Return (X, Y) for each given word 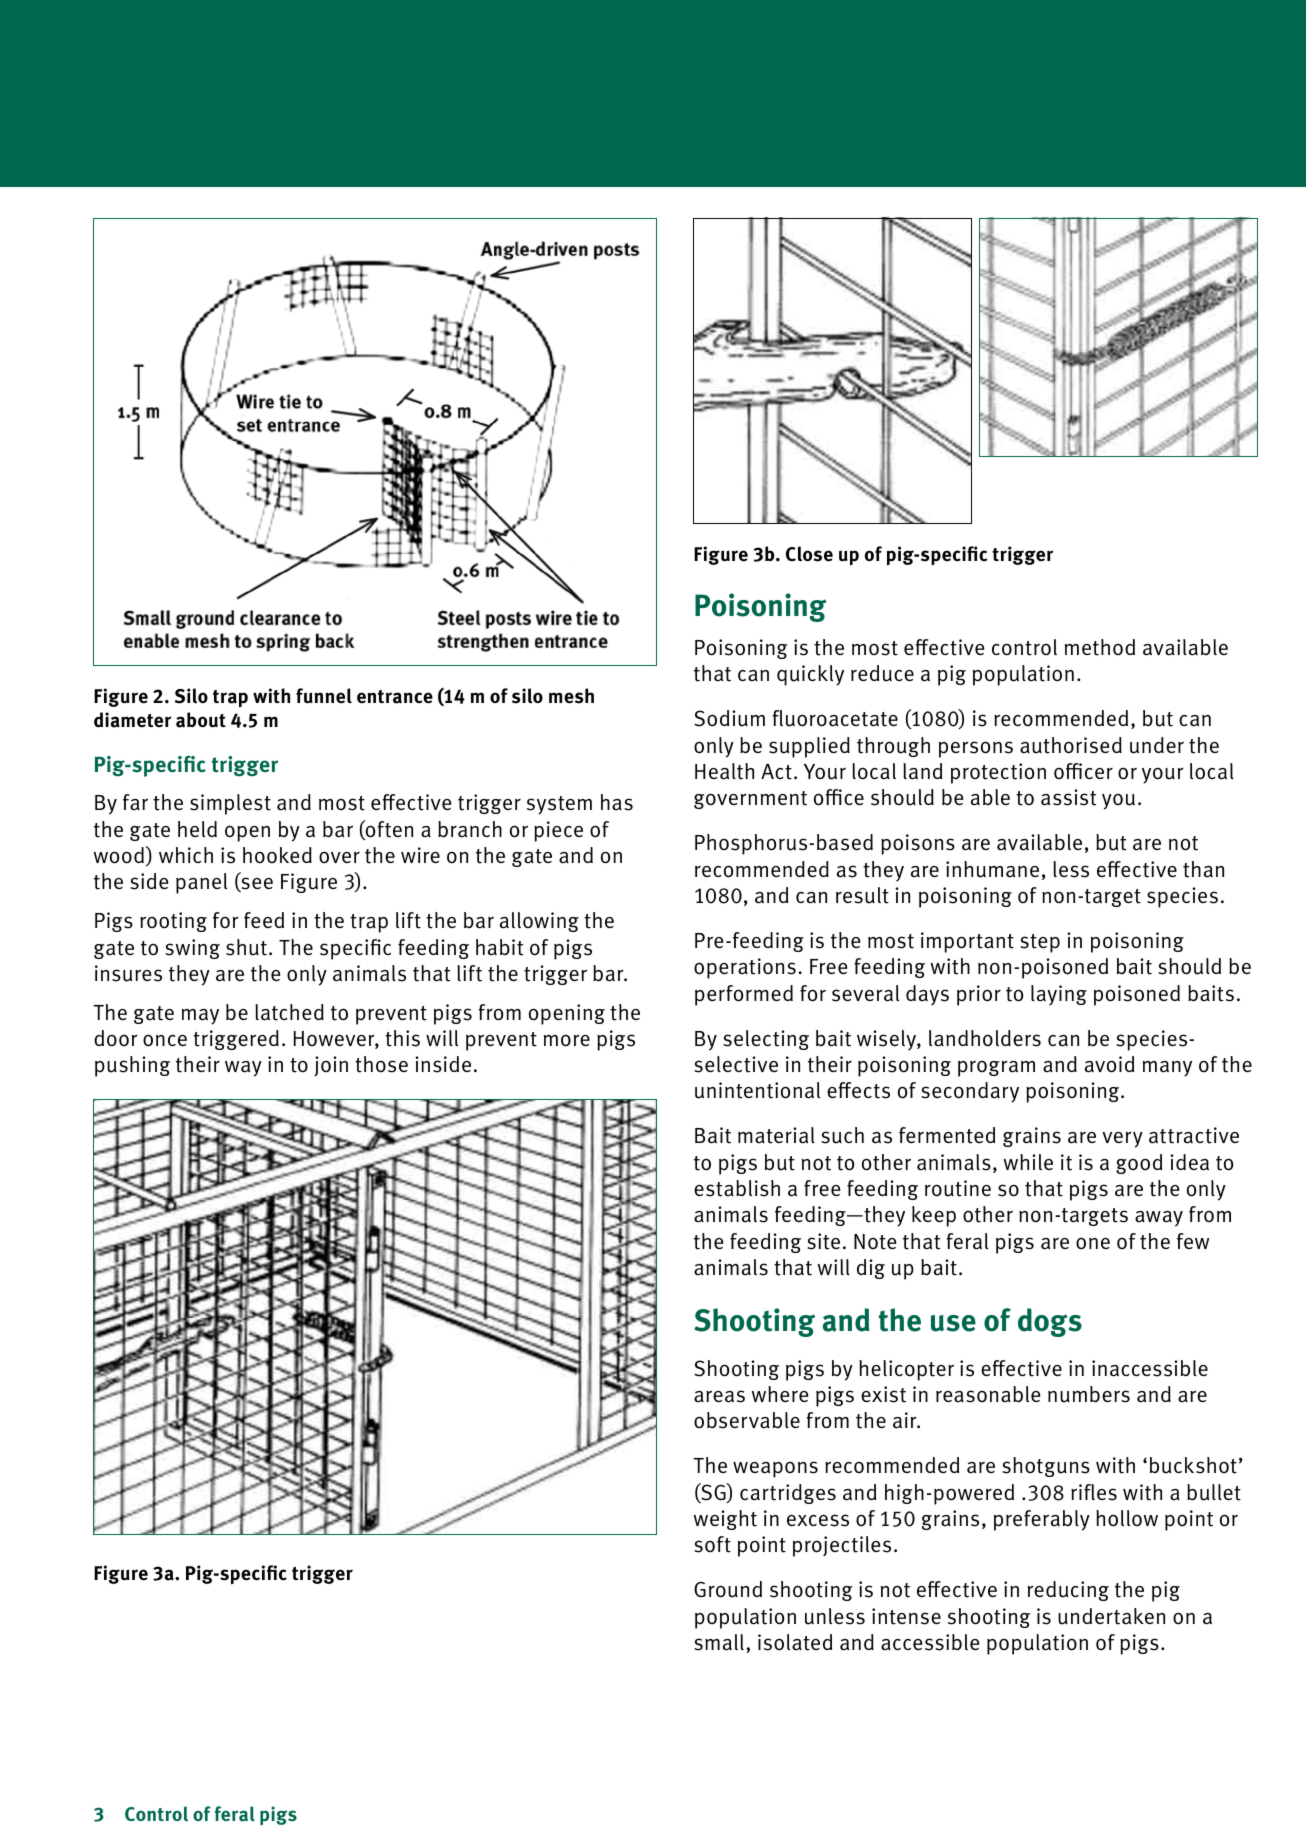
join (331, 1066)
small (719, 1642)
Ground (728, 1589)
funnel (324, 696)
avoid (1109, 1064)
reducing (1068, 1591)
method (1100, 647)
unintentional (757, 1090)
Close (809, 554)
